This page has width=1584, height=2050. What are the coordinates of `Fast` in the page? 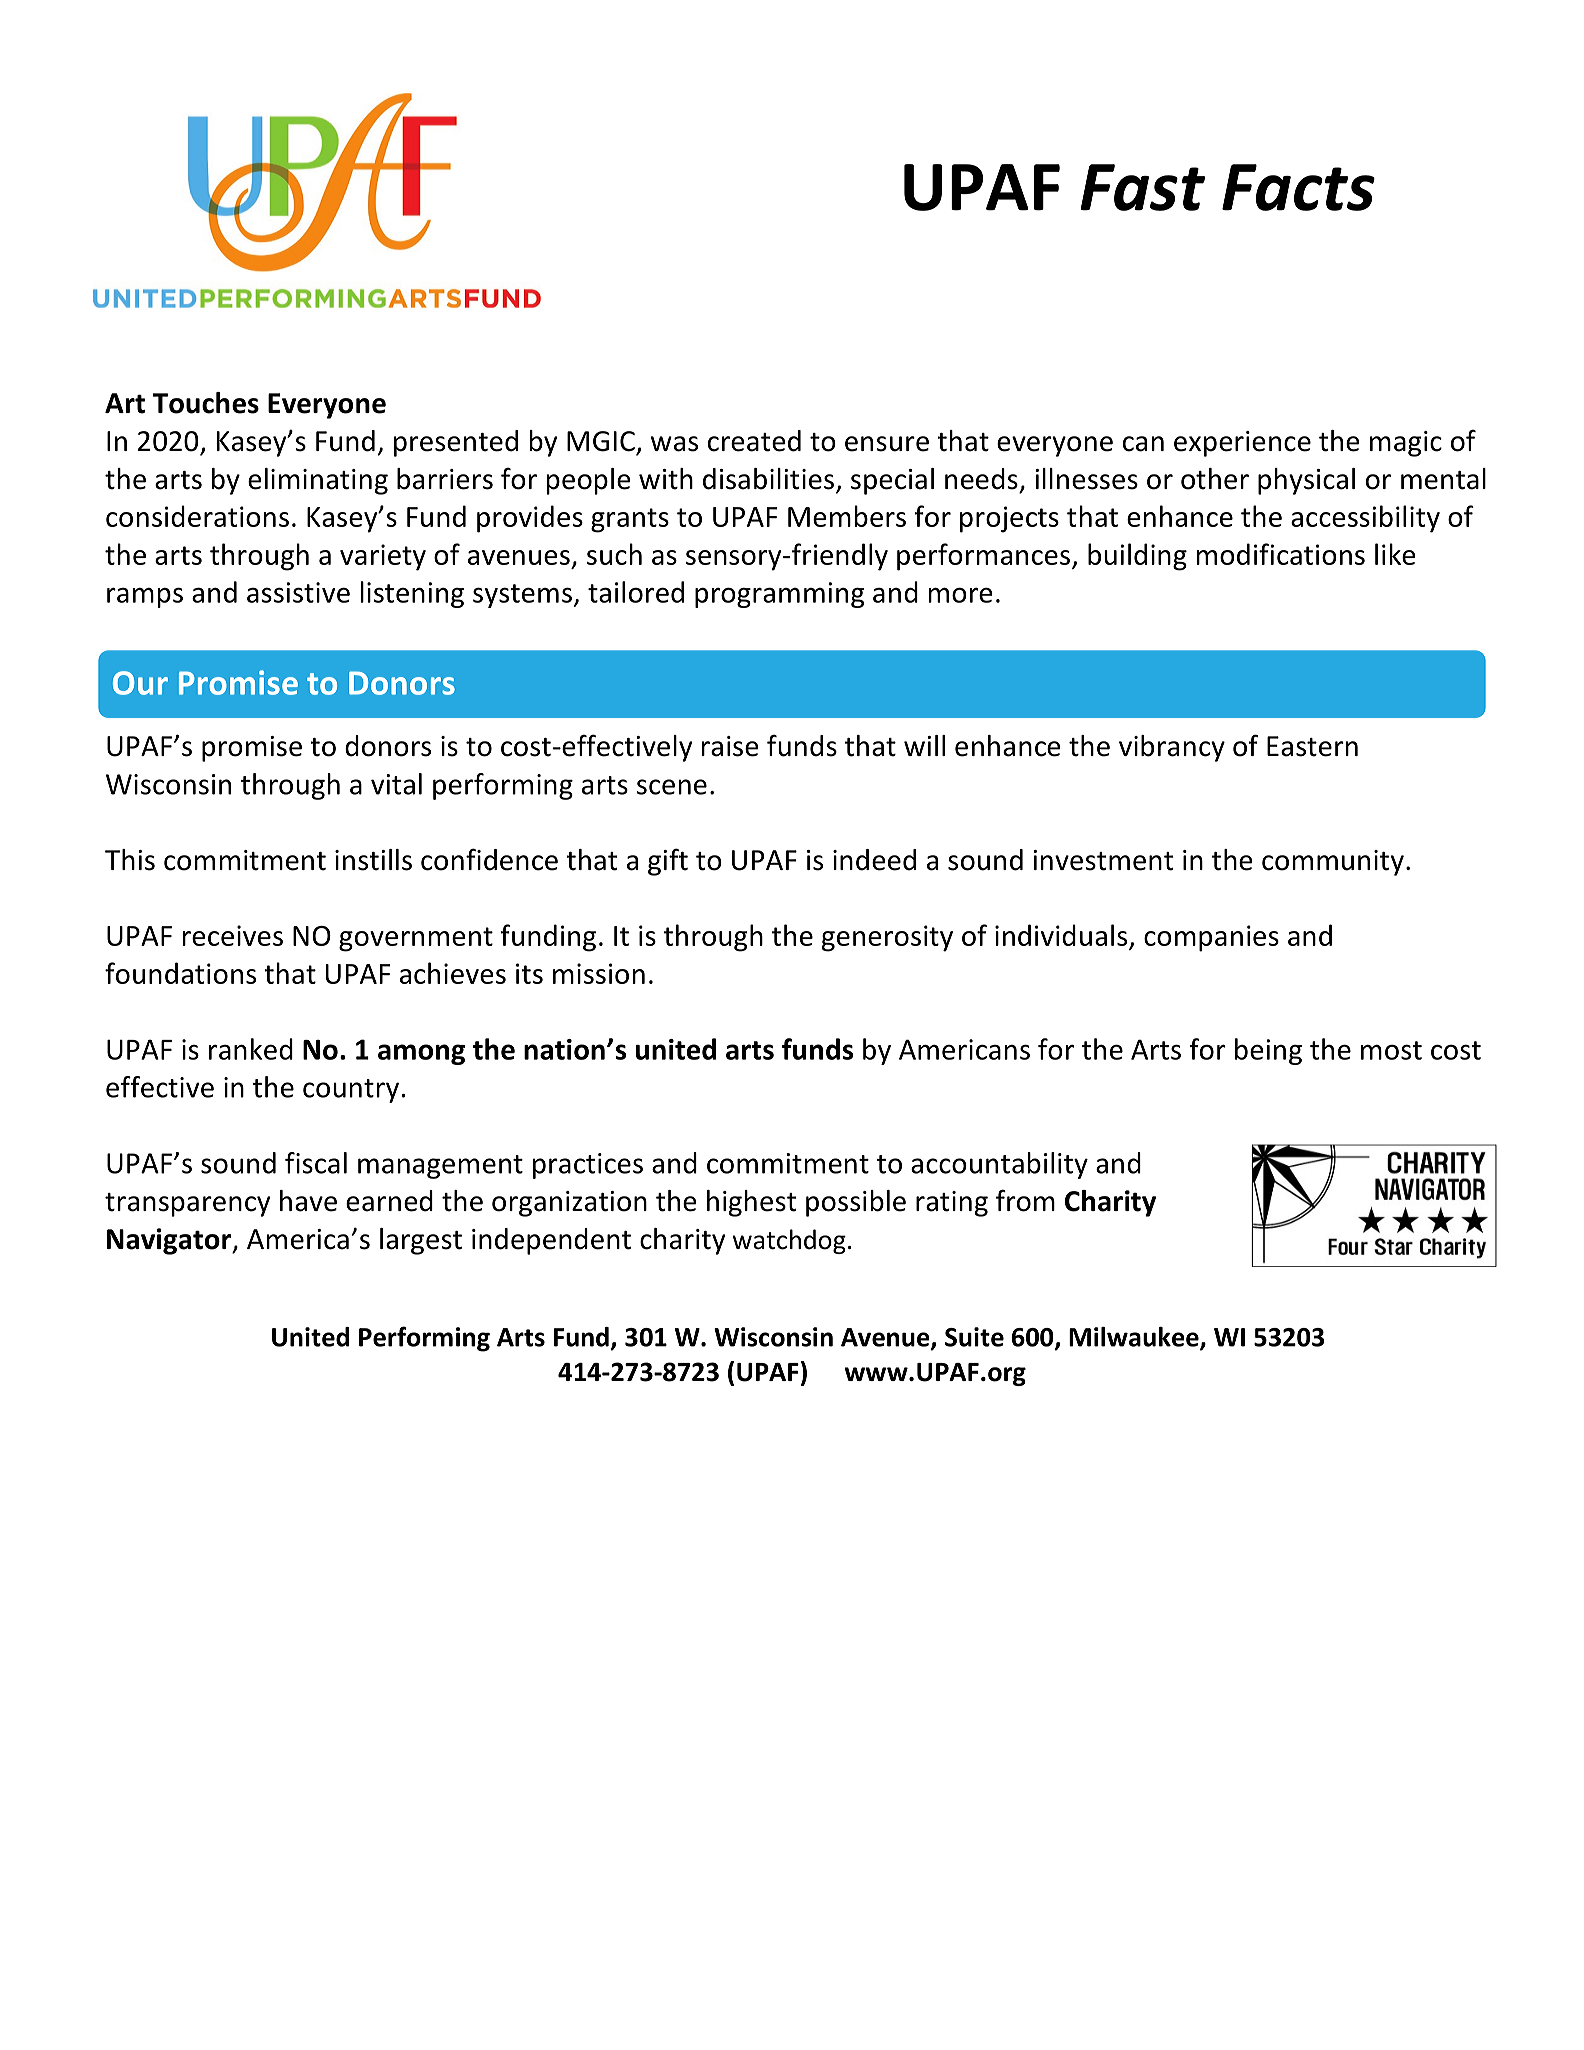 It's located at (1142, 187).
